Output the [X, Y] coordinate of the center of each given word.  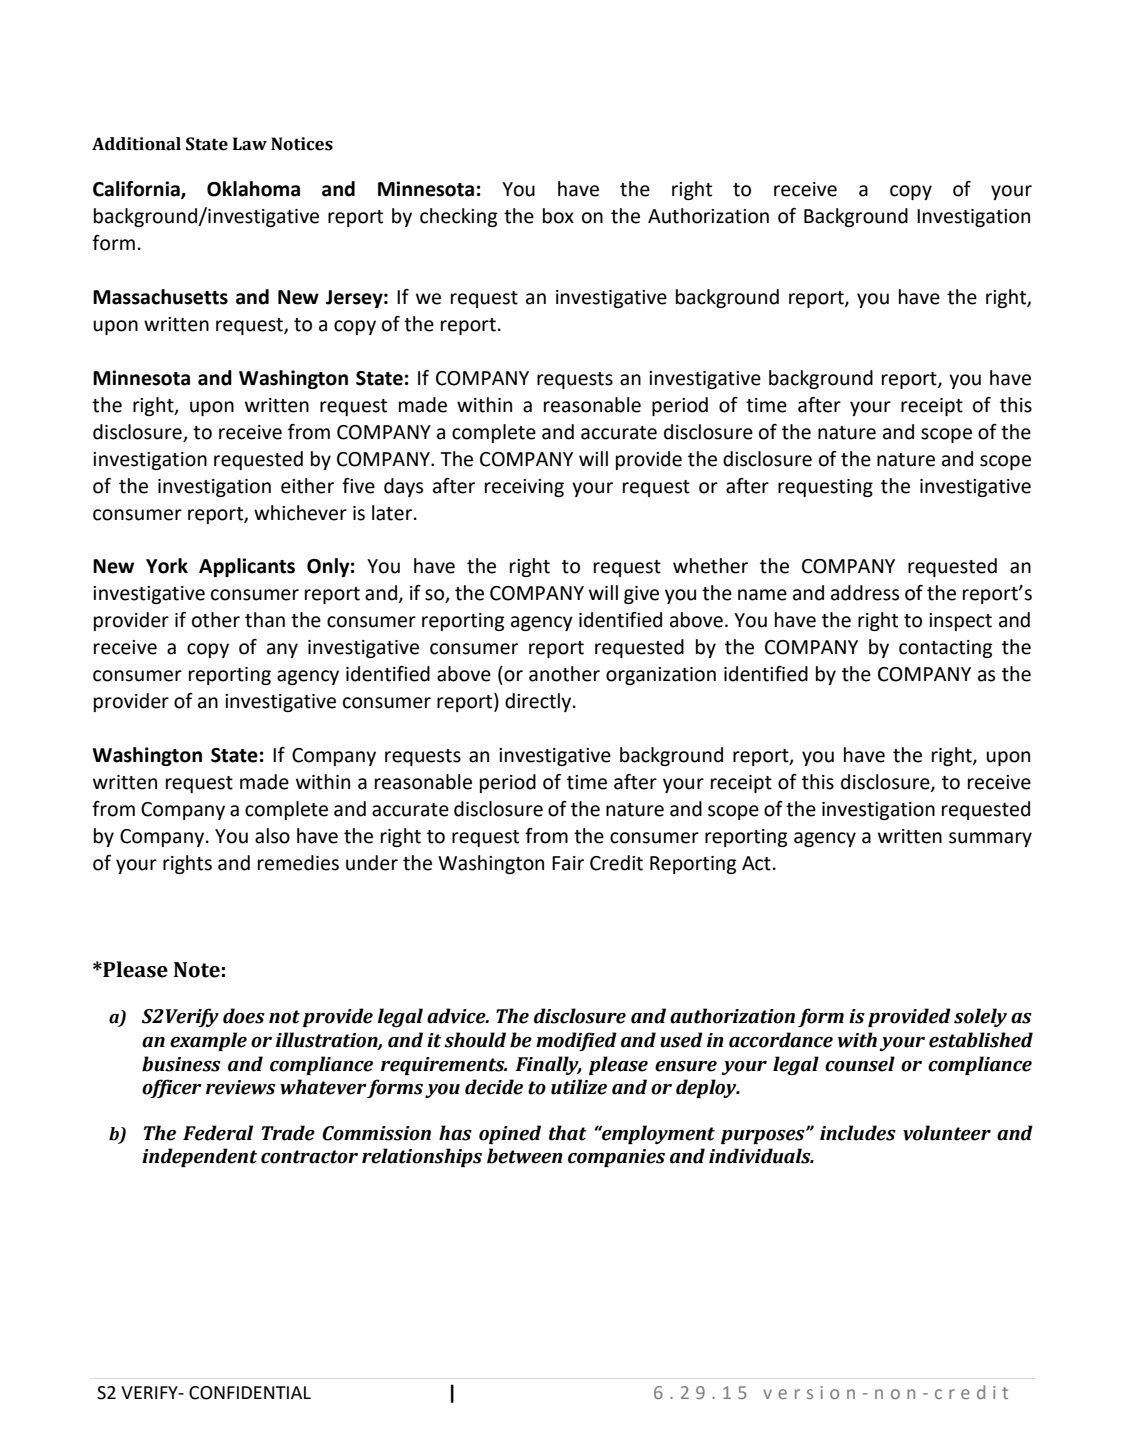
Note [197, 970]
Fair [568, 863]
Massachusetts [160, 297]
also [272, 836]
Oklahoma [253, 189]
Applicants [247, 567]
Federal [218, 1133]
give [641, 595]
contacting [945, 649]
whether [710, 566]
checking [458, 217]
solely [980, 1017]
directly [539, 702]
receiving [524, 488]
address [865, 593]
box [558, 216]
